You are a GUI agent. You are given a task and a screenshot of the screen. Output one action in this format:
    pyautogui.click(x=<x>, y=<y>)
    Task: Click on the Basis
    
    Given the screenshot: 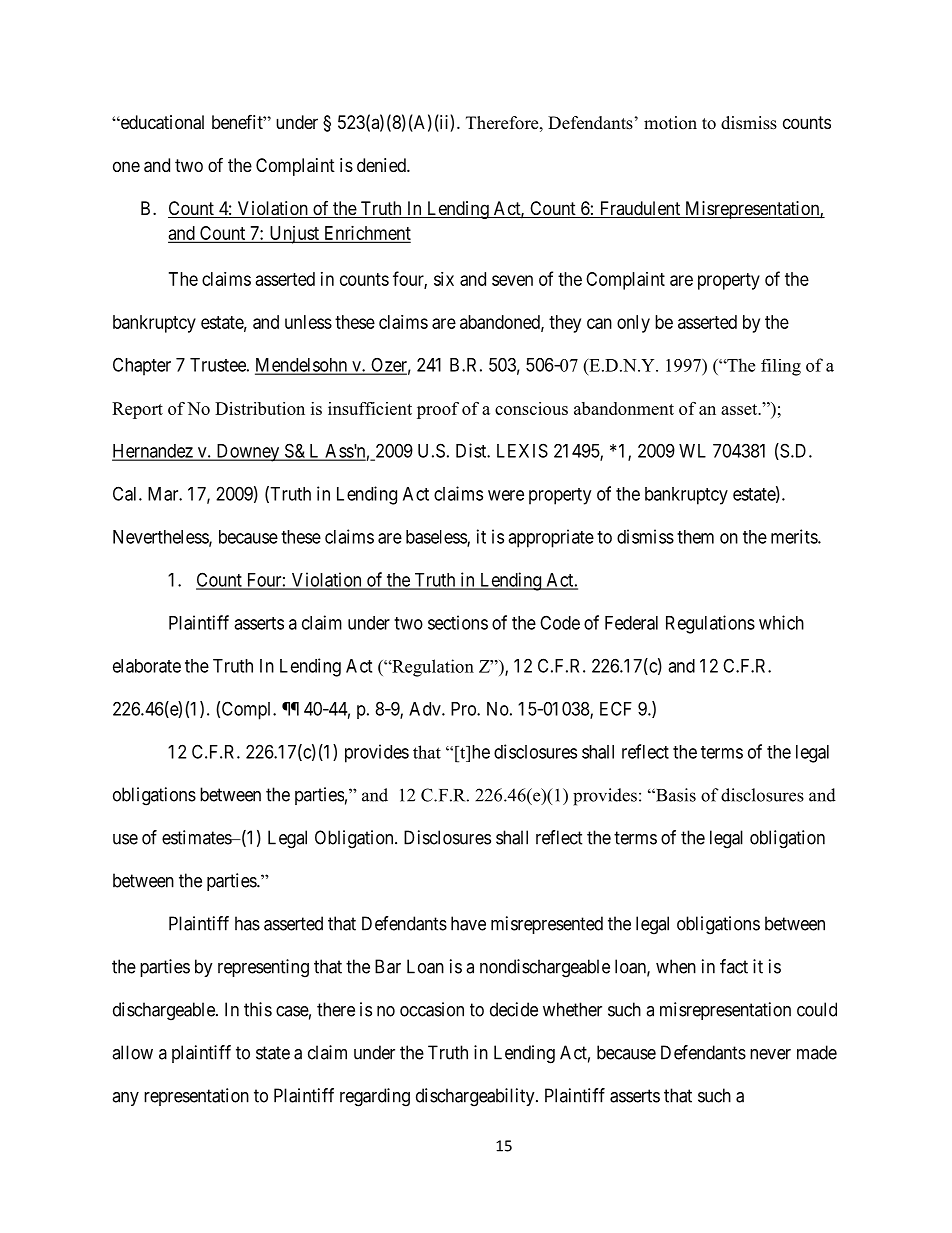 What is the action you would take?
    pyautogui.click(x=675, y=795)
